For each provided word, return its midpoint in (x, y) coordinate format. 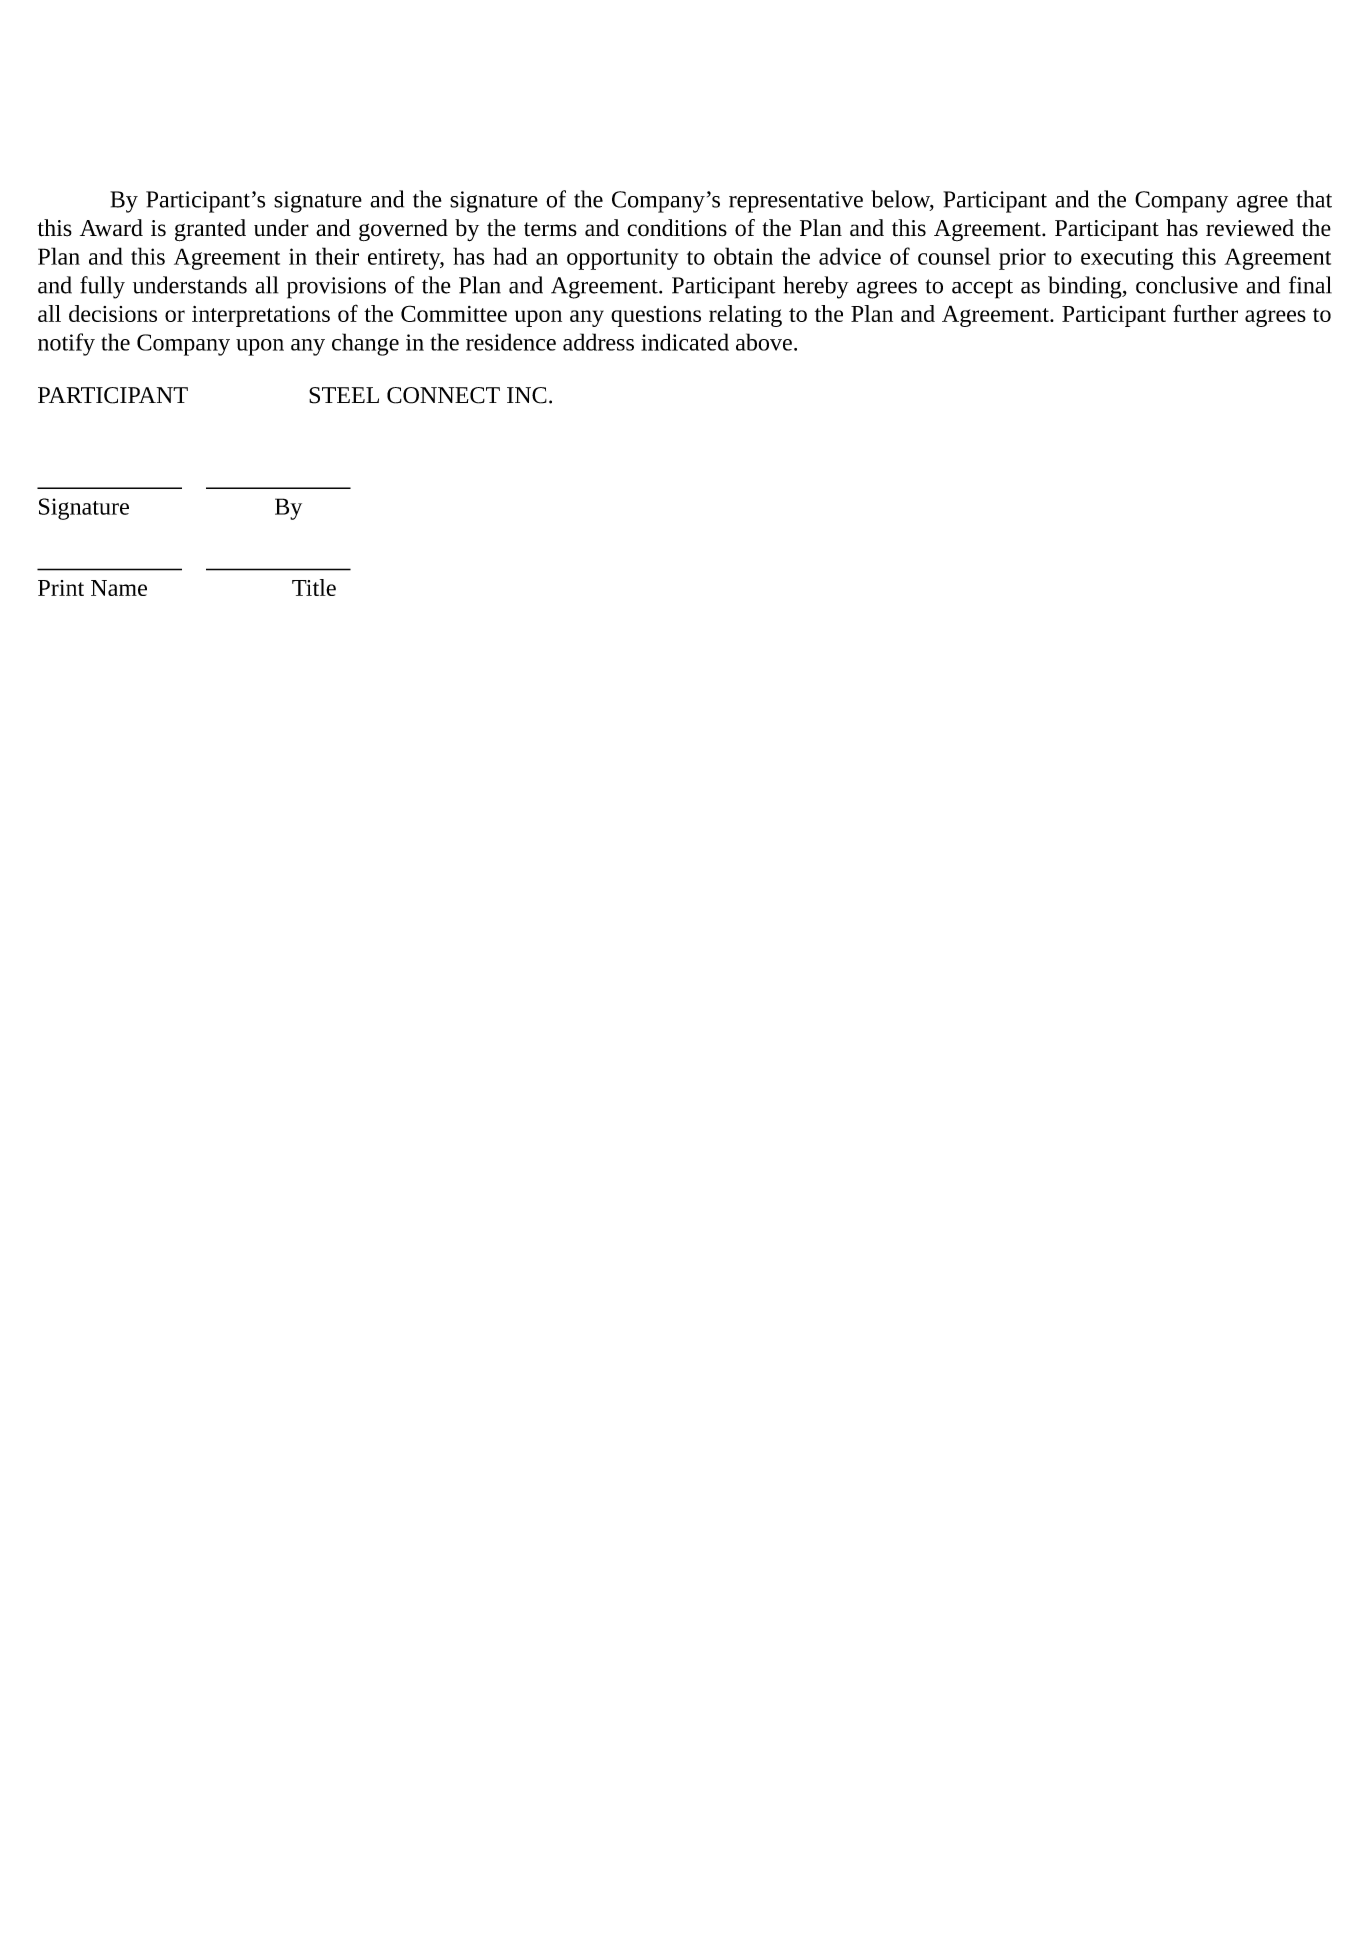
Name (119, 588)
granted (210, 230)
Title (314, 587)
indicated (685, 342)
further (1205, 313)
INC (527, 395)
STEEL (344, 395)
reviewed (1250, 228)
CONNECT (443, 395)
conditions (677, 228)
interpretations (261, 316)
